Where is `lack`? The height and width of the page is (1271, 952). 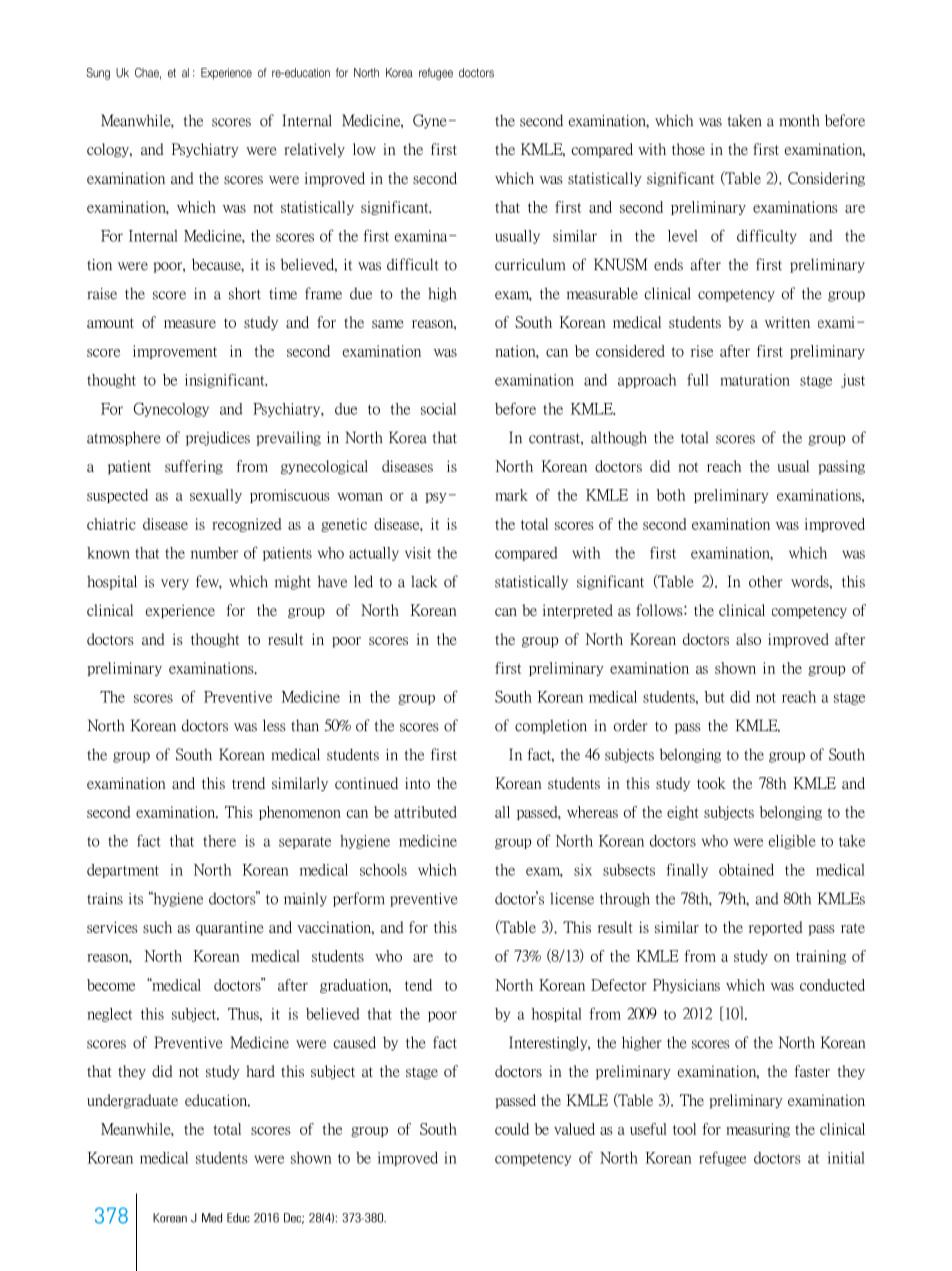 lack is located at coordinates (424, 581).
